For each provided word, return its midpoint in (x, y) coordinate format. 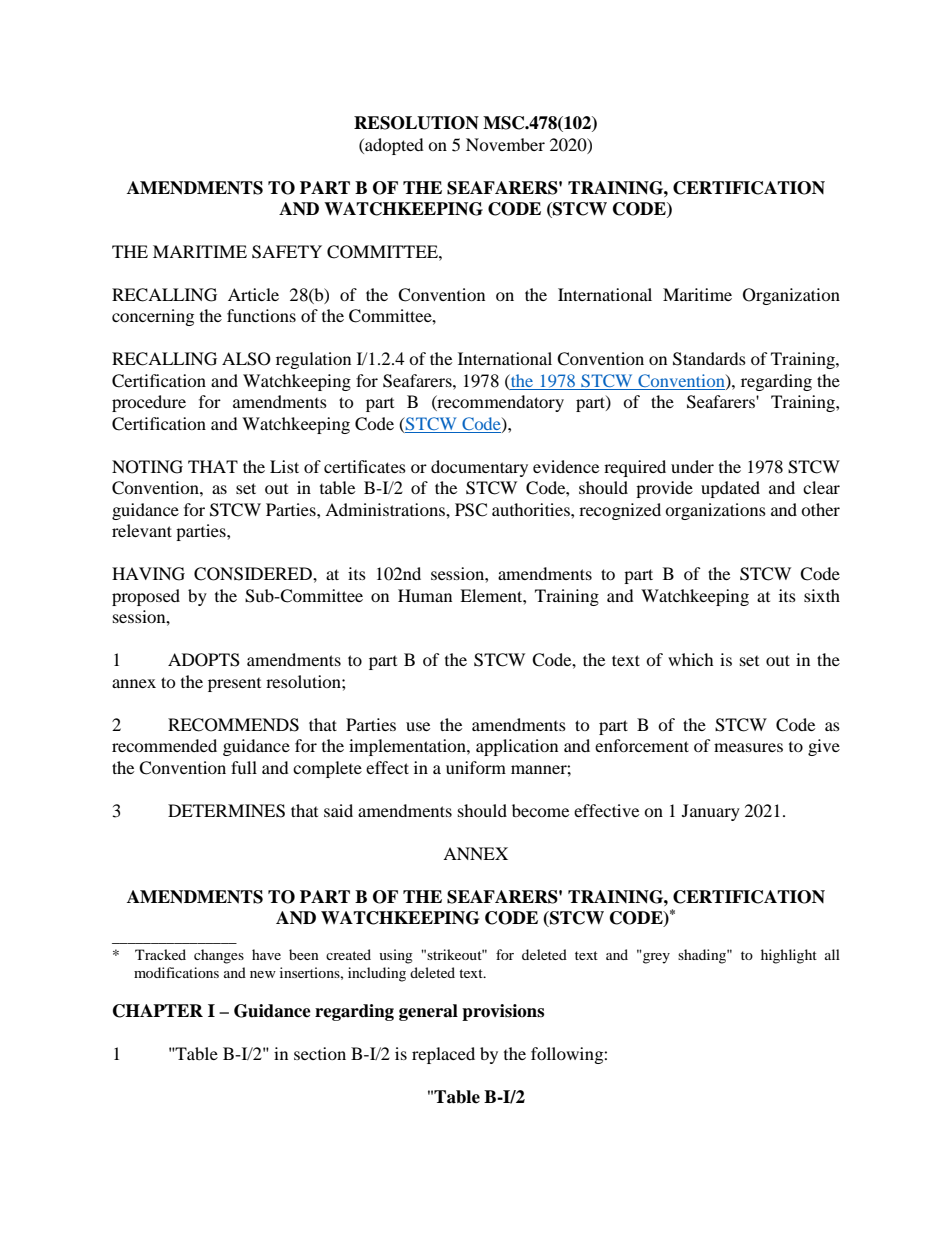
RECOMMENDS (233, 725)
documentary (479, 468)
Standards (709, 359)
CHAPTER (158, 1011)
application (517, 747)
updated (730, 489)
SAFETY (287, 252)
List (284, 466)
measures (748, 747)
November (505, 144)
